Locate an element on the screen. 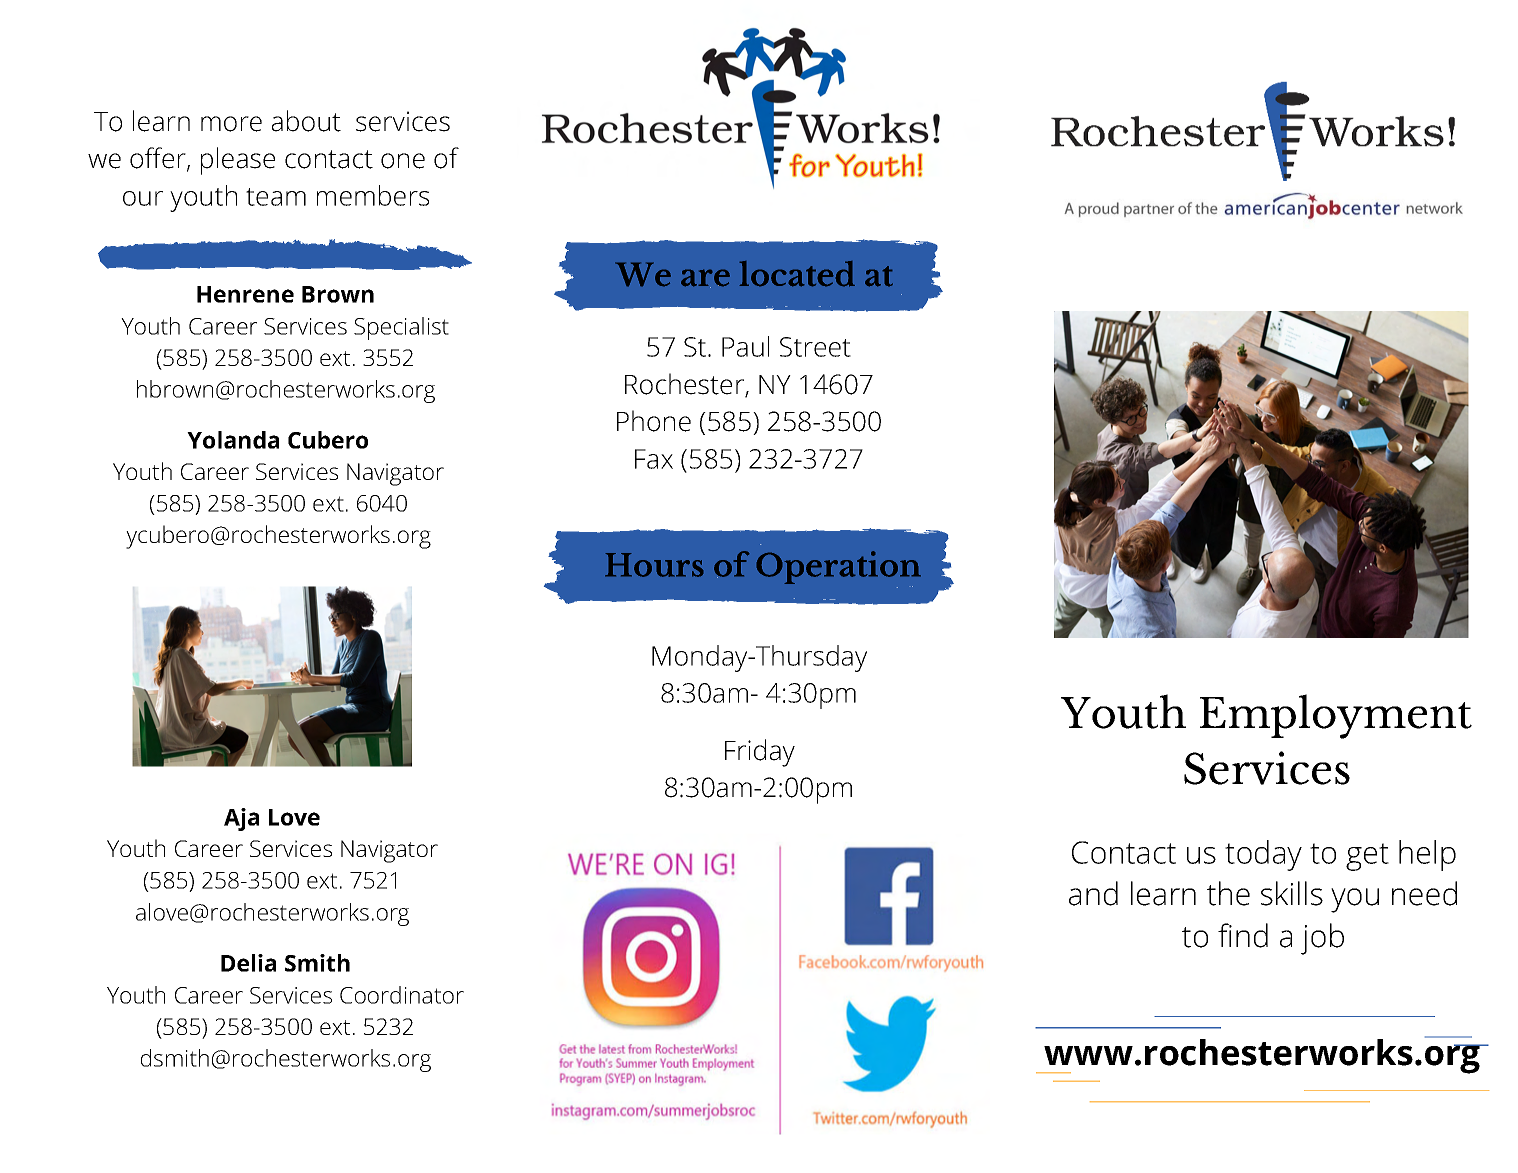  get is located at coordinates (1367, 857).
